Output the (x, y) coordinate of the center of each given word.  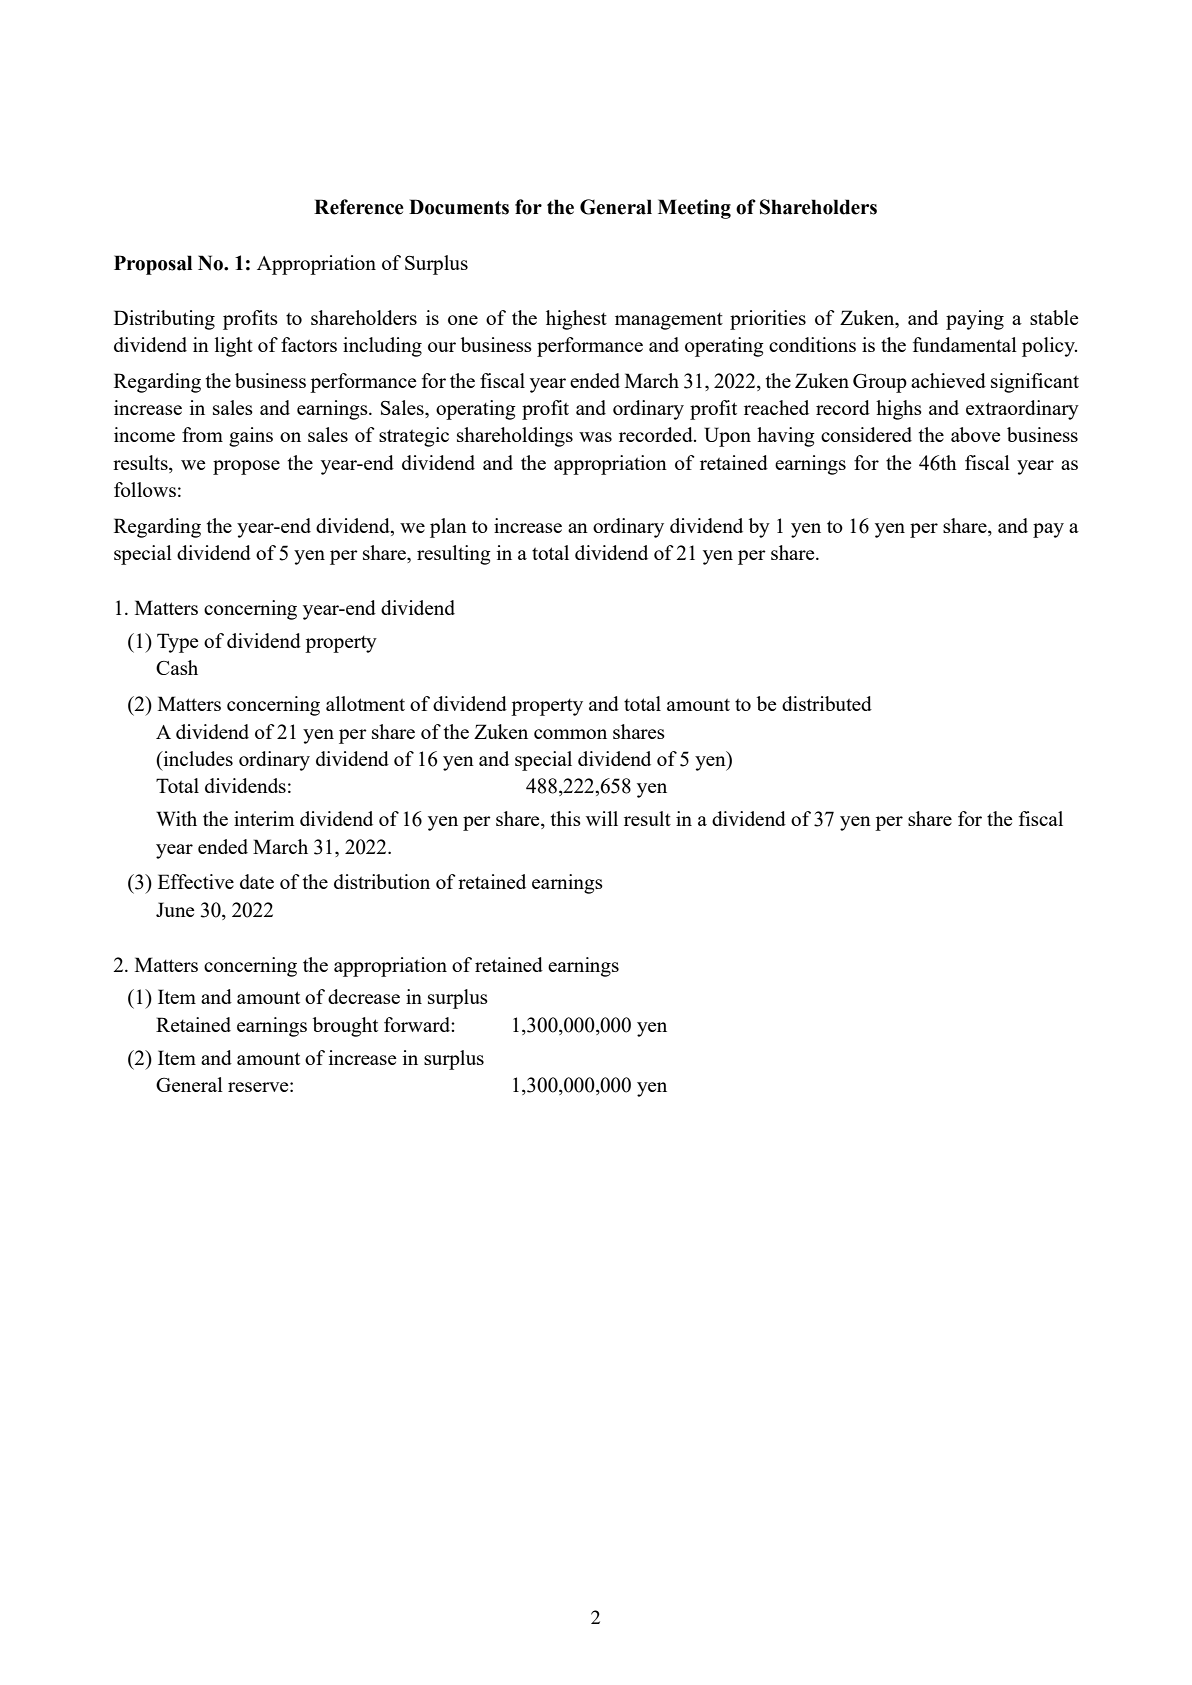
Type (177, 643)
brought (345, 1027)
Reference (359, 207)
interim (264, 818)
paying (975, 320)
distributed (827, 703)
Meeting (694, 209)
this (566, 818)
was (595, 437)
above (975, 434)
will (602, 818)
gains (251, 437)
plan (448, 528)
